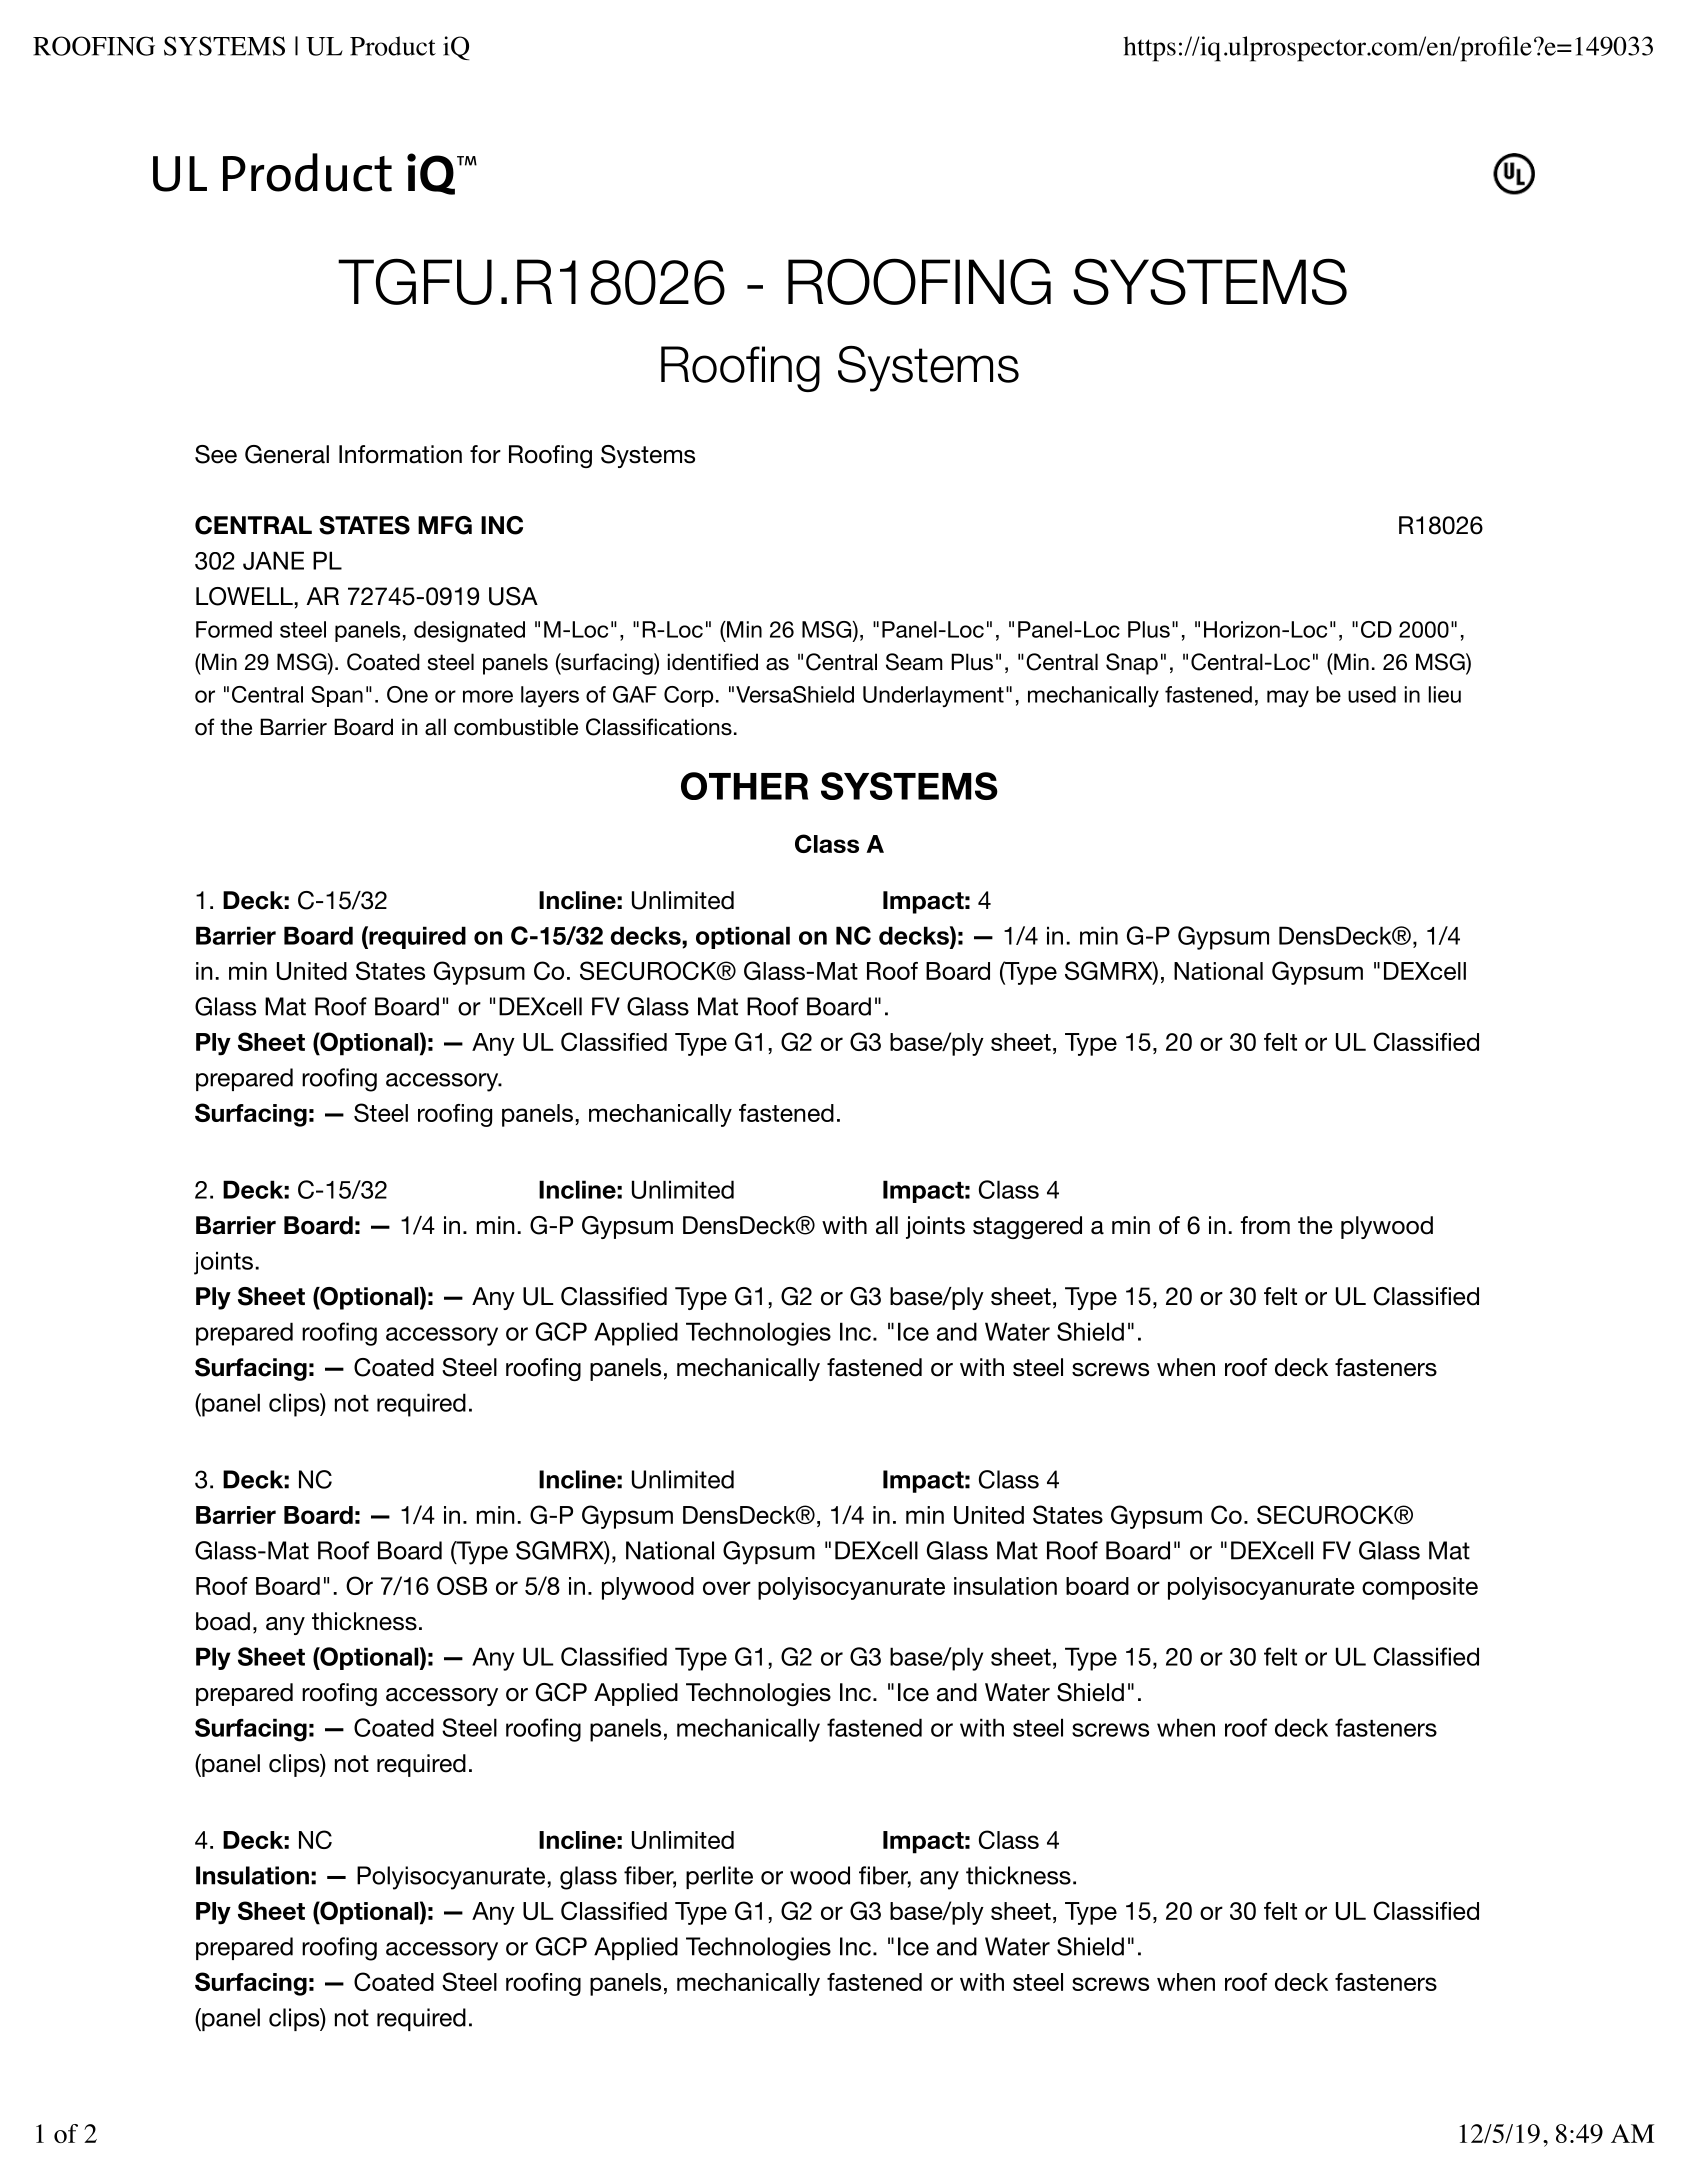 This screenshot has height=2184, width=1688. I want to click on Information, so click(400, 454).
